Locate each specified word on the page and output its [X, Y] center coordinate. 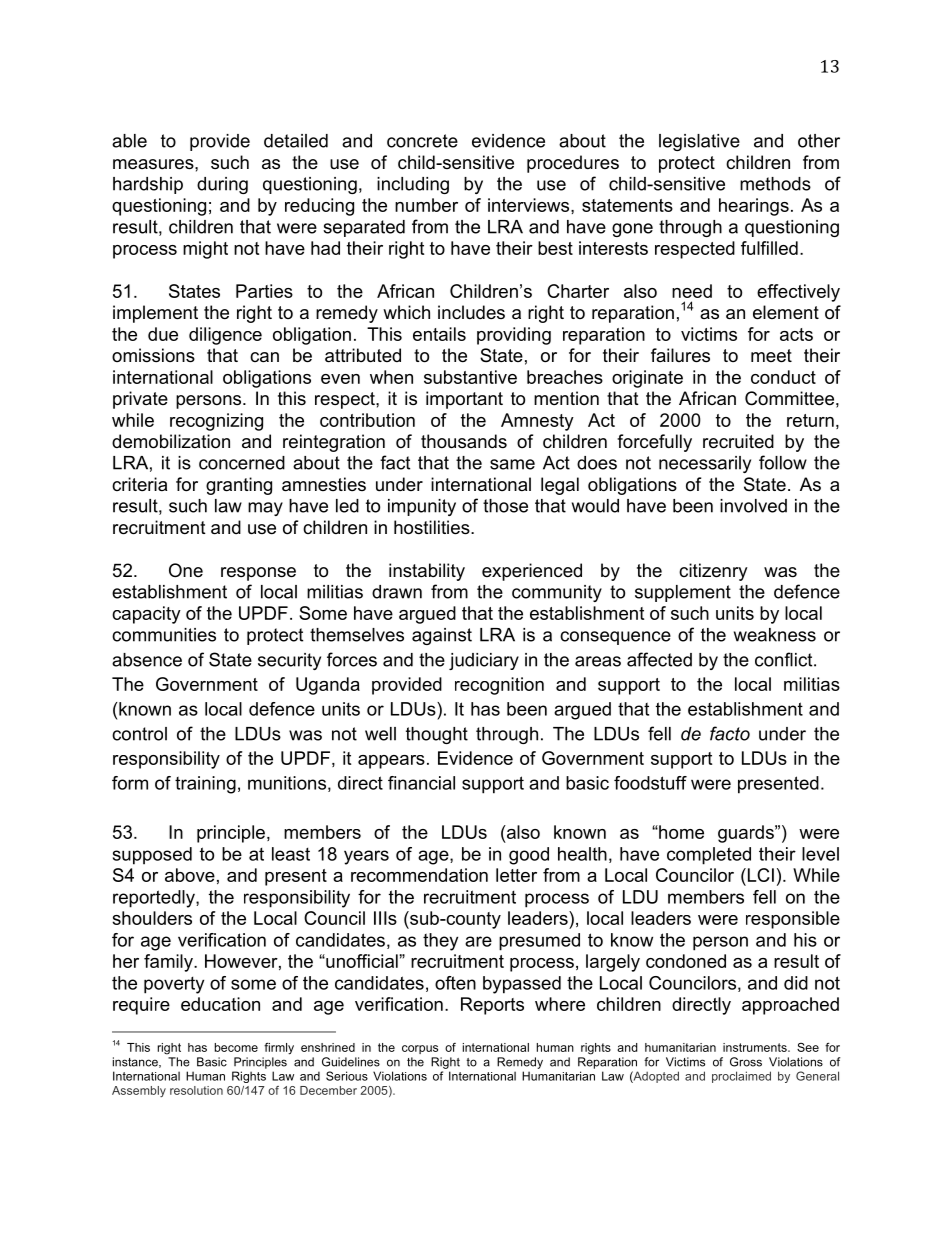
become [236, 1047]
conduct [783, 377]
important [464, 400]
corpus [420, 1049]
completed [709, 856]
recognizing [216, 422]
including [413, 185]
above [190, 875]
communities [164, 635]
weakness [775, 635]
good [529, 856]
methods [775, 184]
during [222, 185]
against [442, 636]
